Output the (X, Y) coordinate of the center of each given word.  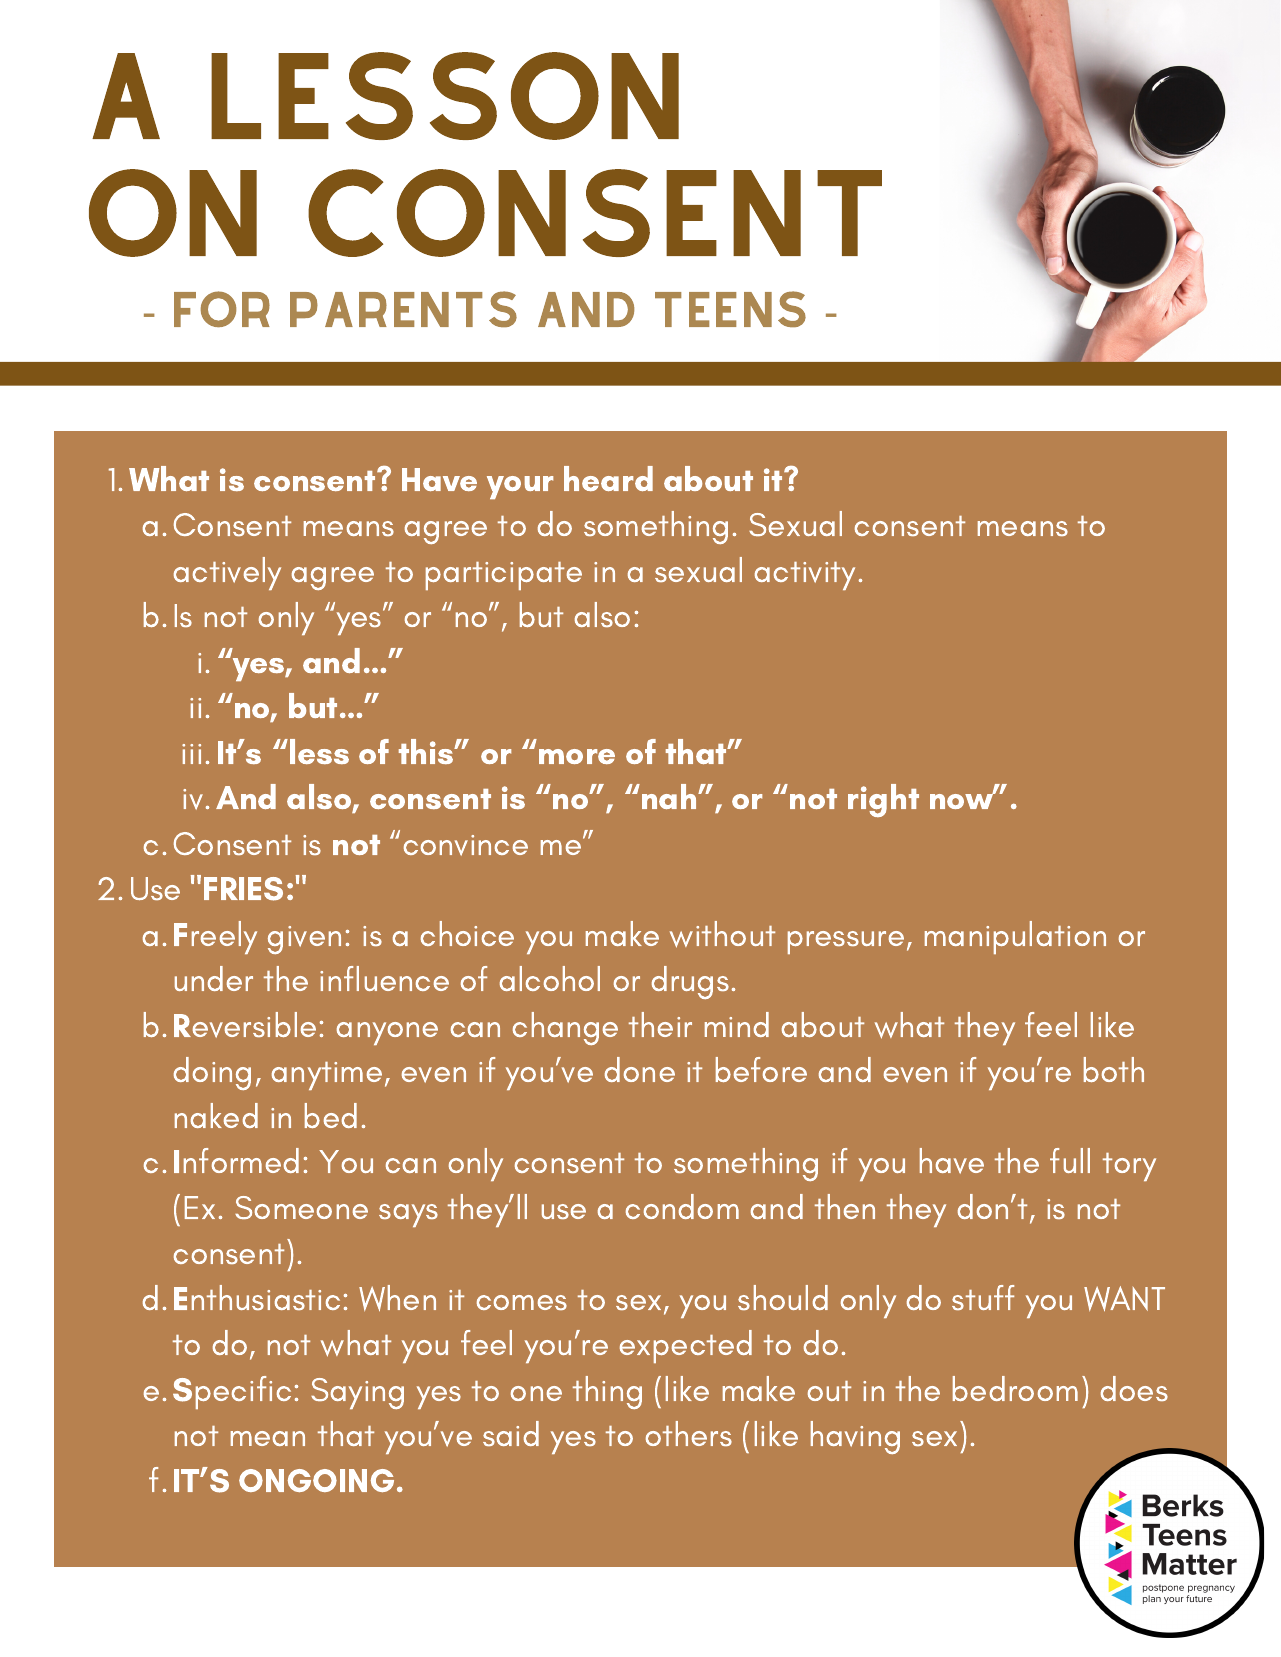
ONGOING (316, 1480)
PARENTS (403, 309)
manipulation (1015, 937)
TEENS (730, 309)
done (640, 1069)
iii (191, 754)
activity (805, 576)
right (883, 800)
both (1114, 1069)
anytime (327, 1076)
